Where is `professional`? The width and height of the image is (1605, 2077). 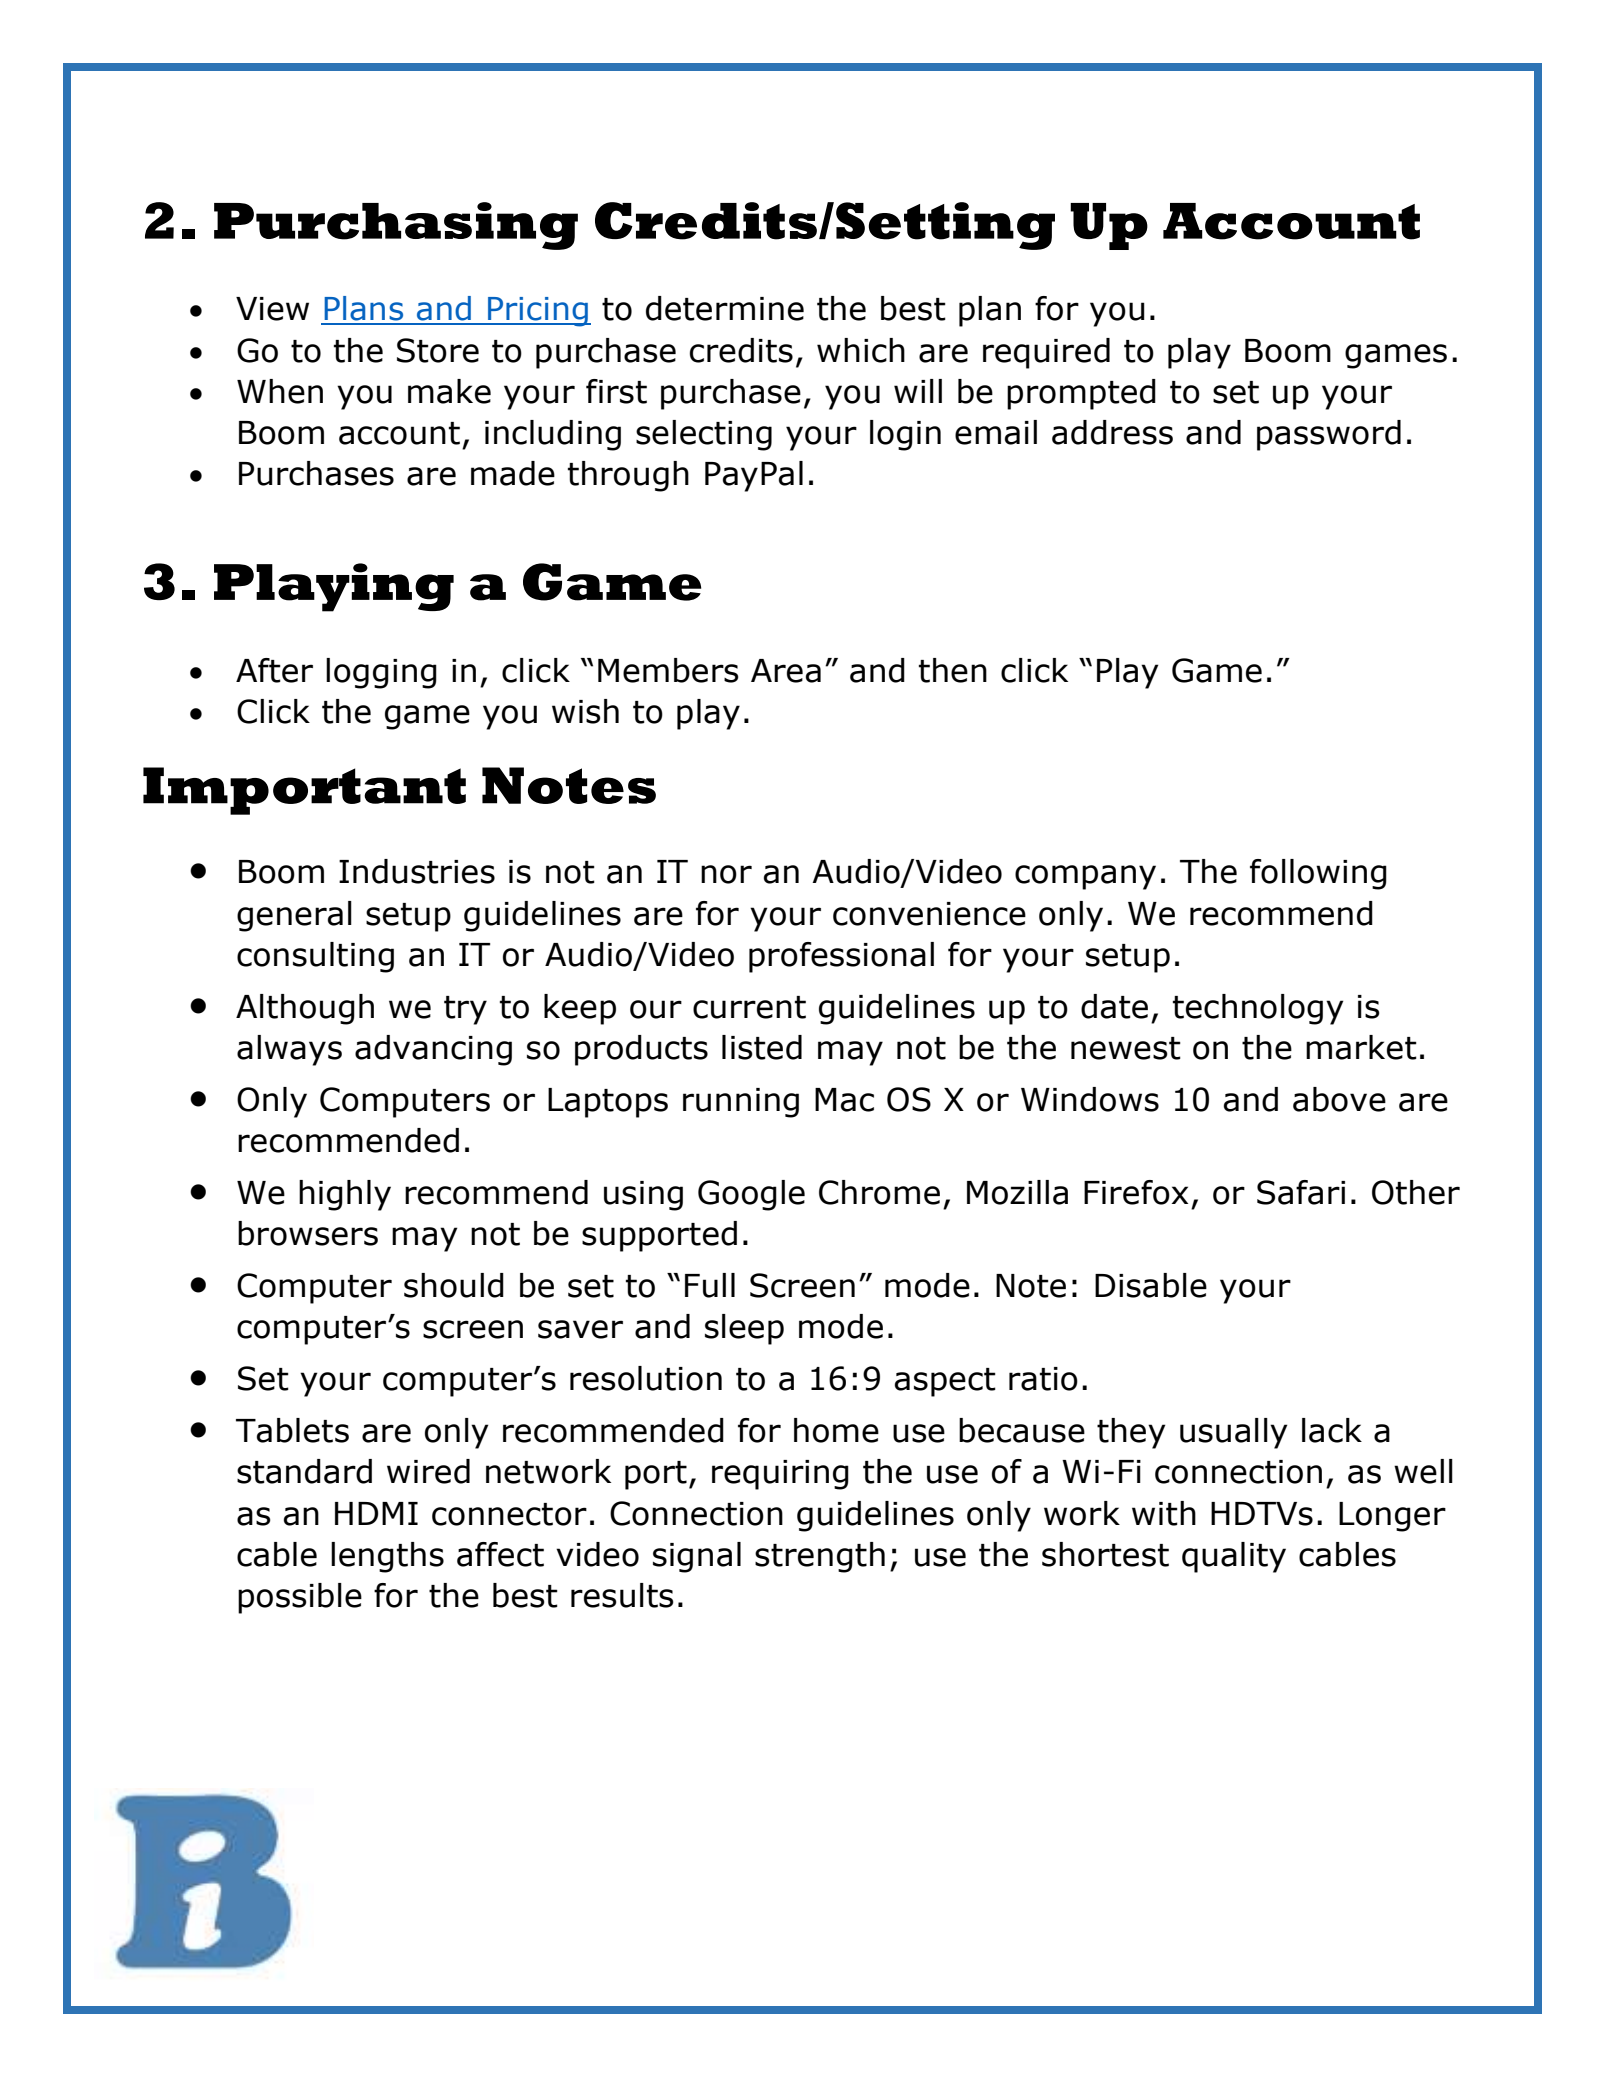 professional is located at coordinates (841, 957).
